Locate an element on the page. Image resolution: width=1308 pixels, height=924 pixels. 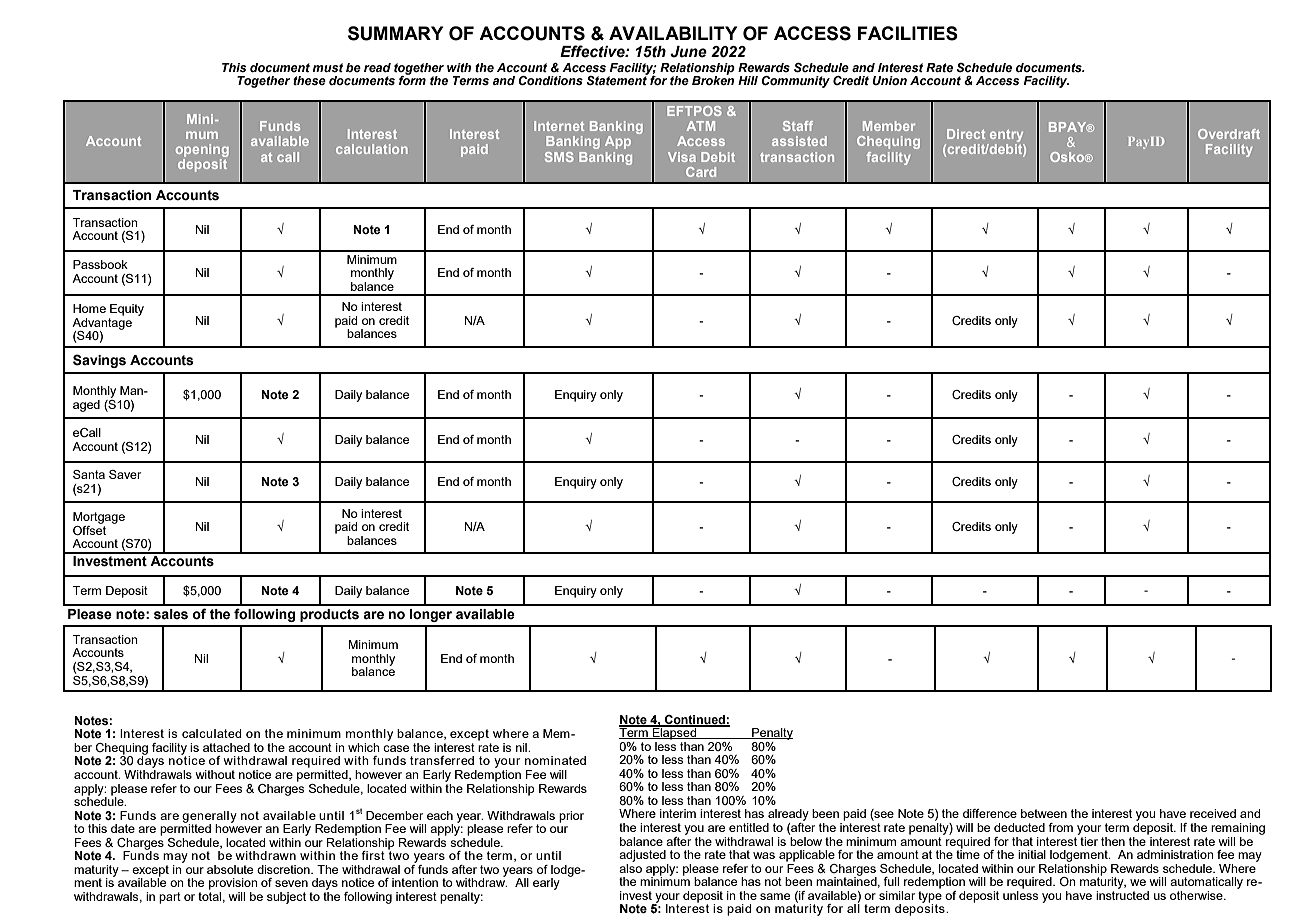
intention is located at coordinates (415, 882).
